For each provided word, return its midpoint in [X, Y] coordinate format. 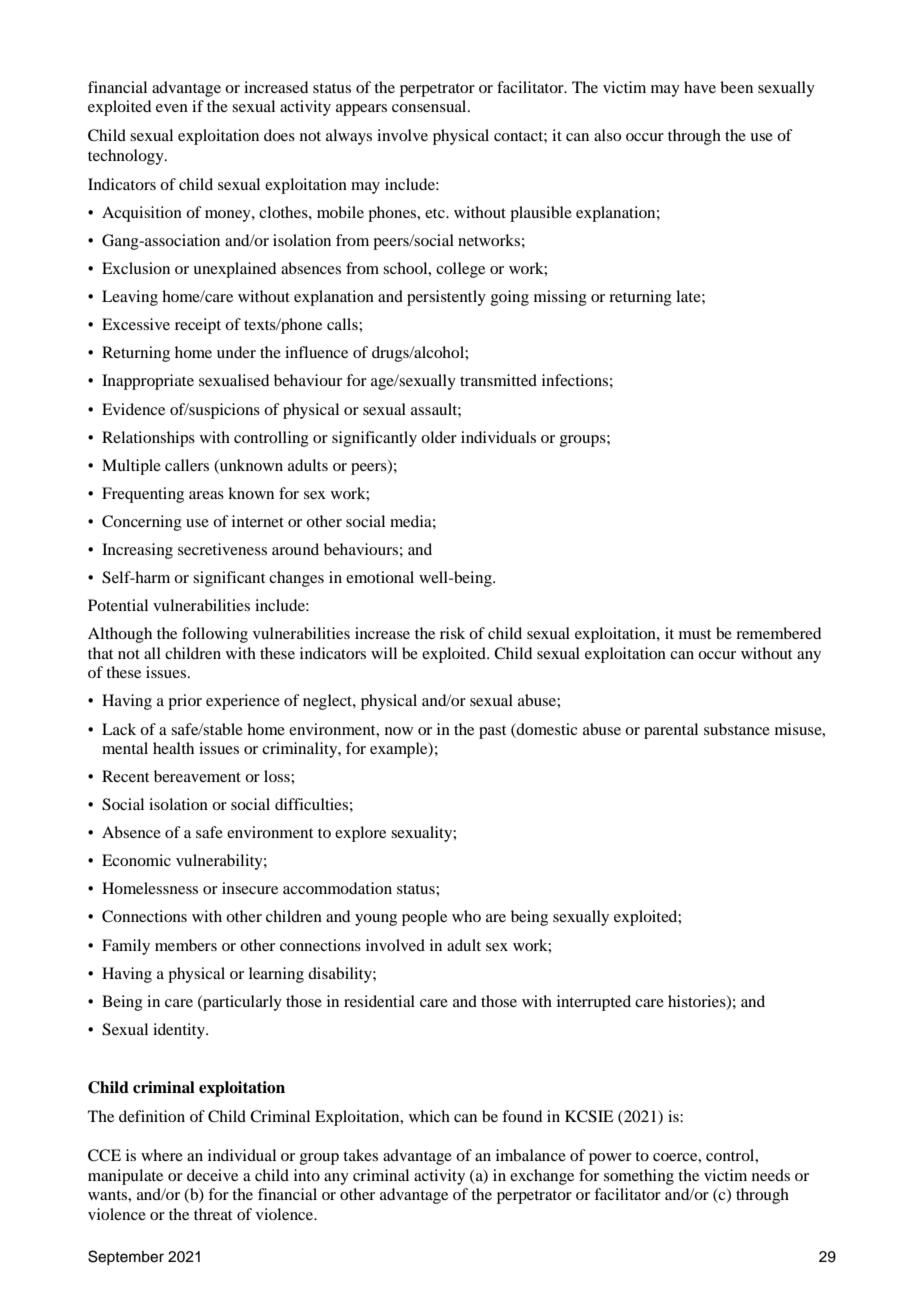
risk [452, 633]
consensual [430, 106]
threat [213, 1214]
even [172, 108]
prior [185, 702]
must [695, 634]
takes [360, 1155]
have [700, 87]
